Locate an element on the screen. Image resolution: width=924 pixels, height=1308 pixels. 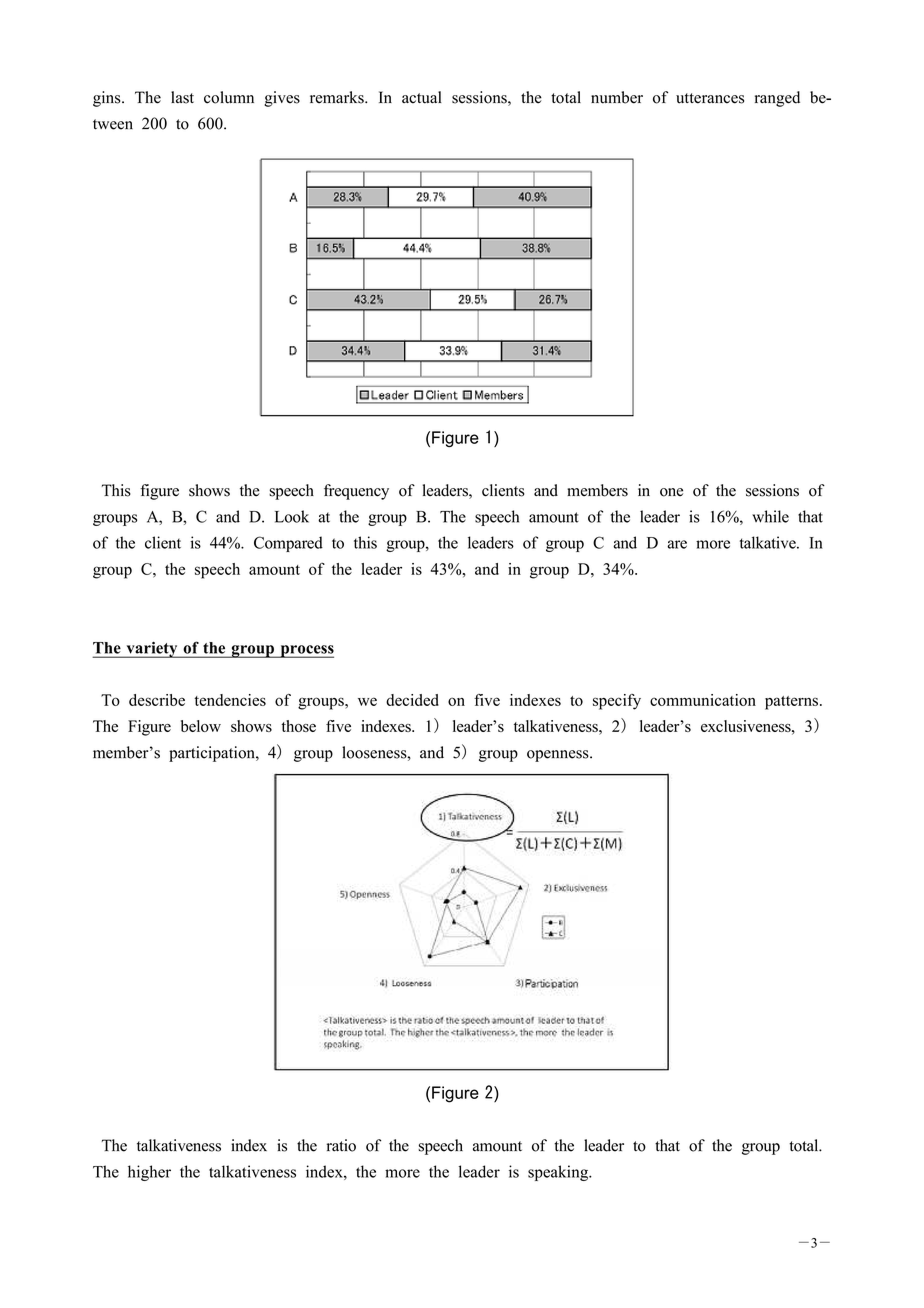
actual is located at coordinates (422, 97).
